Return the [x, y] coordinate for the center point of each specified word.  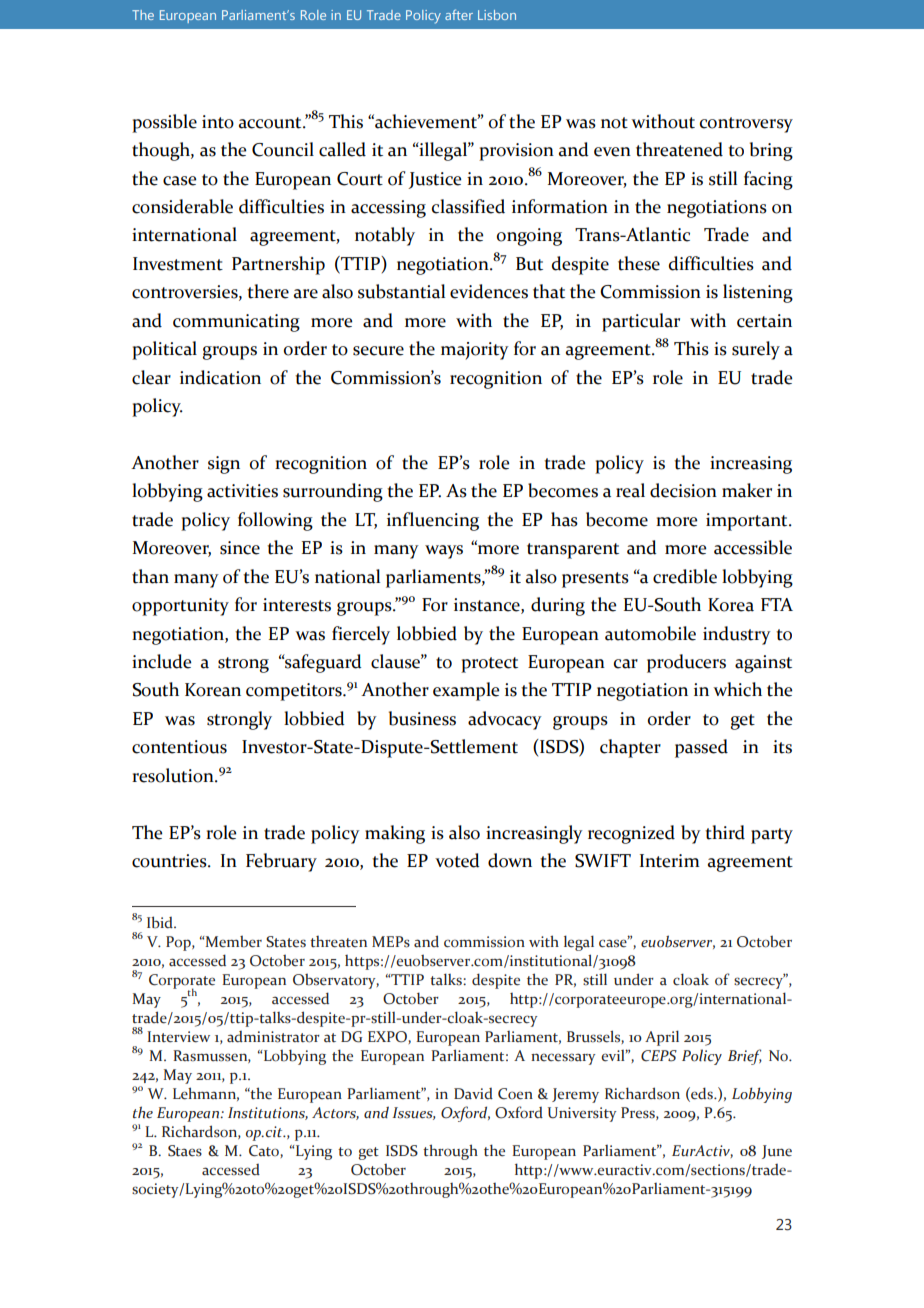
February [281, 862]
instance [488, 606]
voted [457, 860]
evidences [489, 291]
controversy [746, 125]
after [459, 14]
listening [758, 293]
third [725, 832]
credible [685, 576]
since [240, 548]
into [218, 122]
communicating [236, 323]
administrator [273, 1037]
